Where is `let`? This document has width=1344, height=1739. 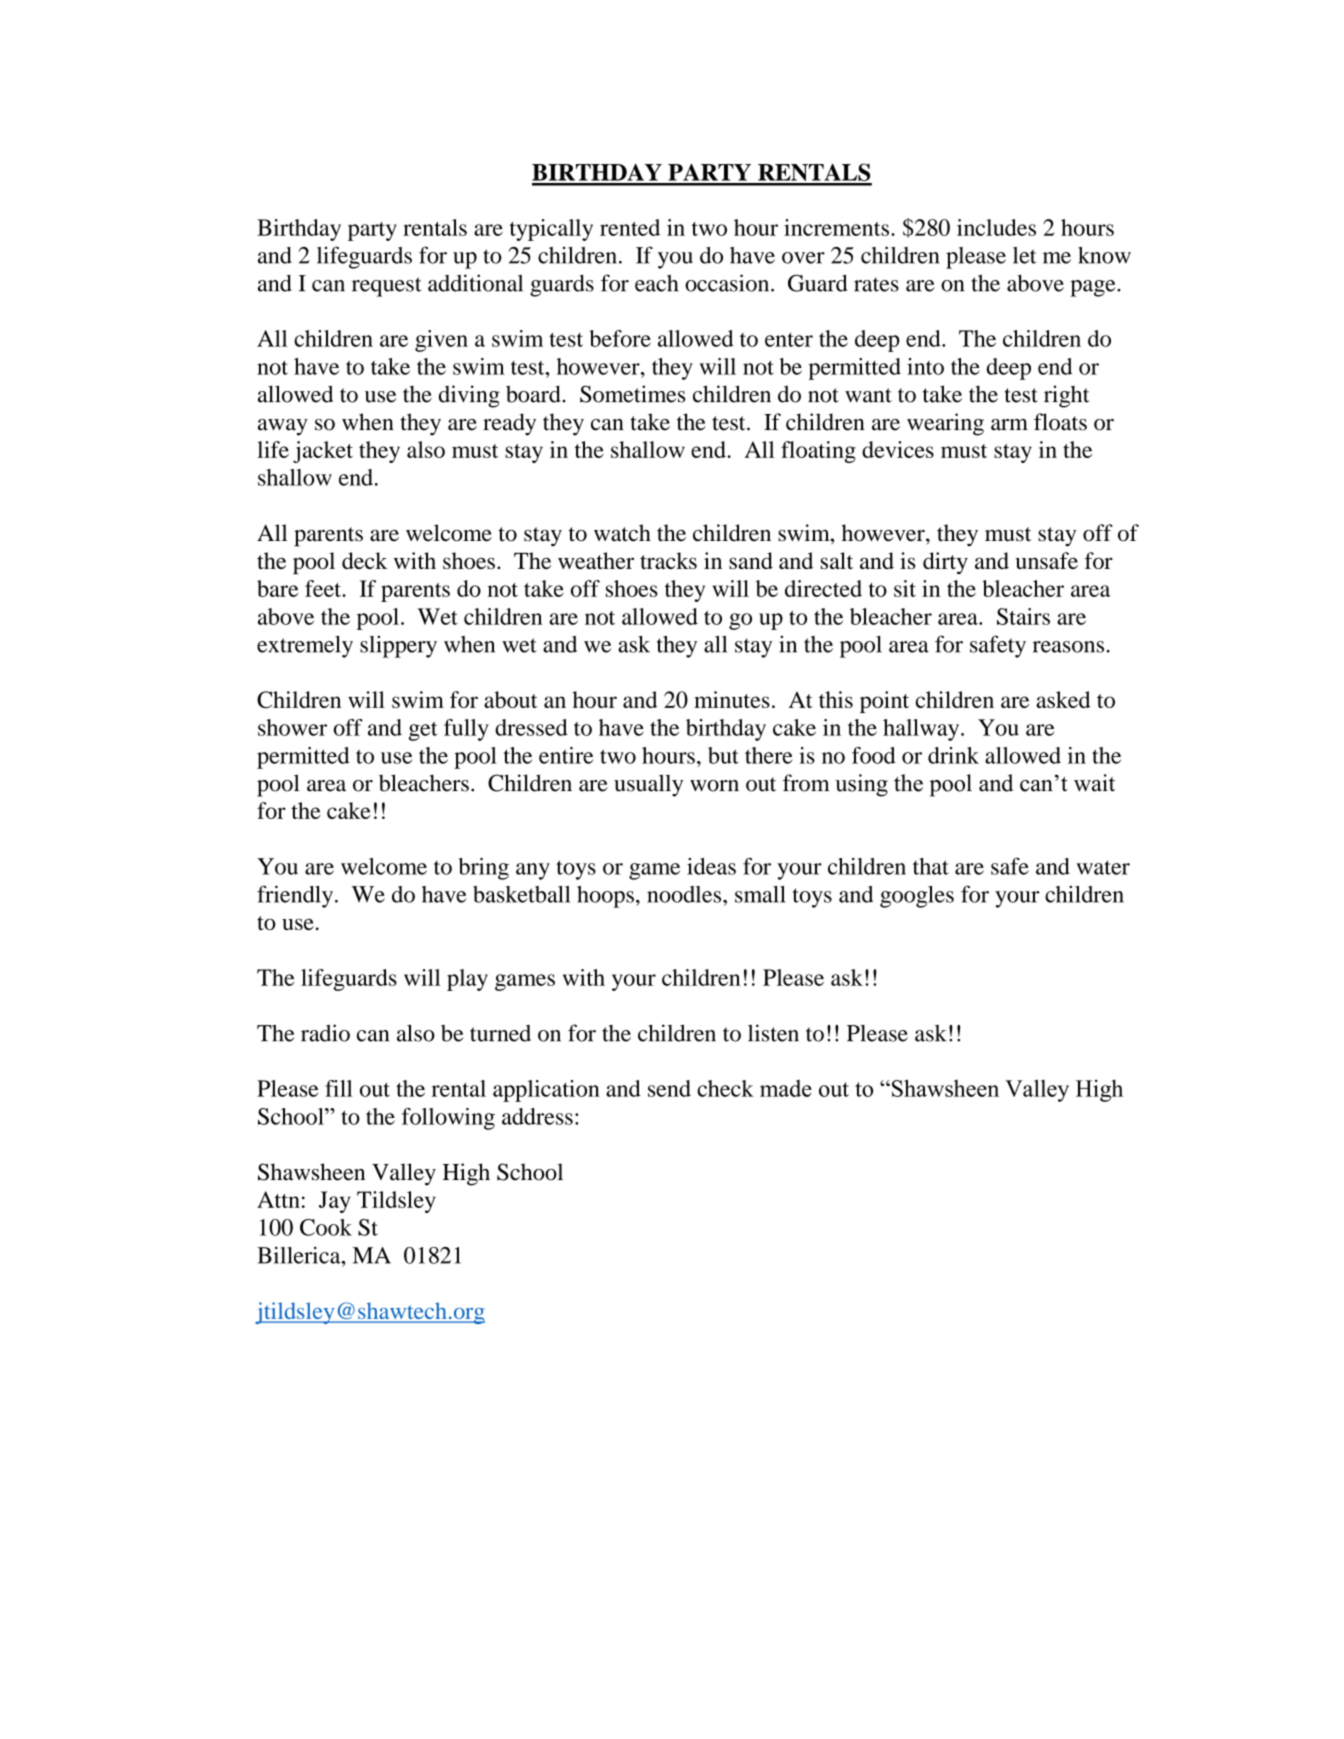
let is located at coordinates (1024, 255).
